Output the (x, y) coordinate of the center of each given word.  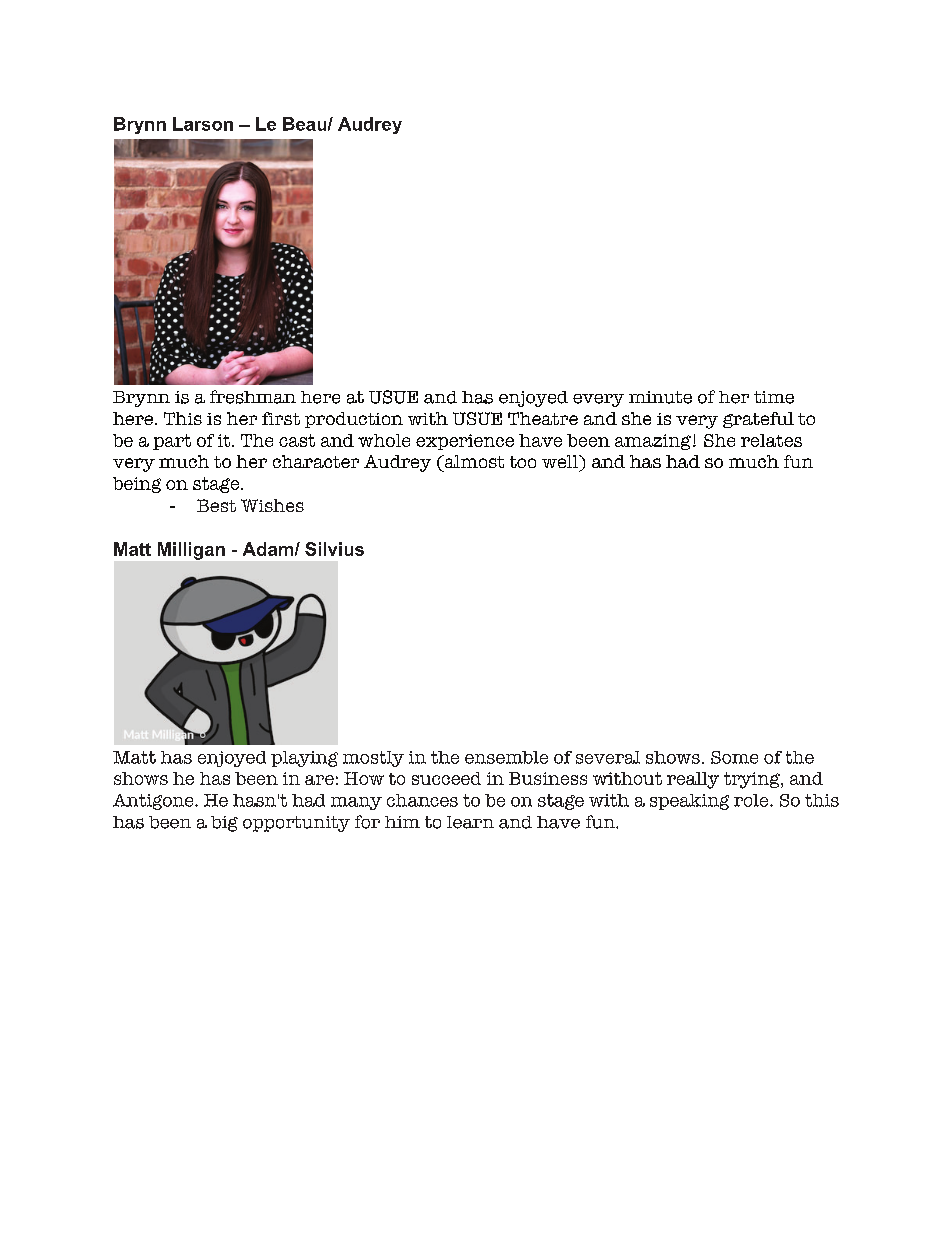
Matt (134, 757)
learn (470, 822)
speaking (689, 802)
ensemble (506, 757)
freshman (253, 397)
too (523, 462)
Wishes (272, 505)
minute (660, 397)
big (224, 824)
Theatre (543, 418)
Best (216, 505)
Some (734, 757)
